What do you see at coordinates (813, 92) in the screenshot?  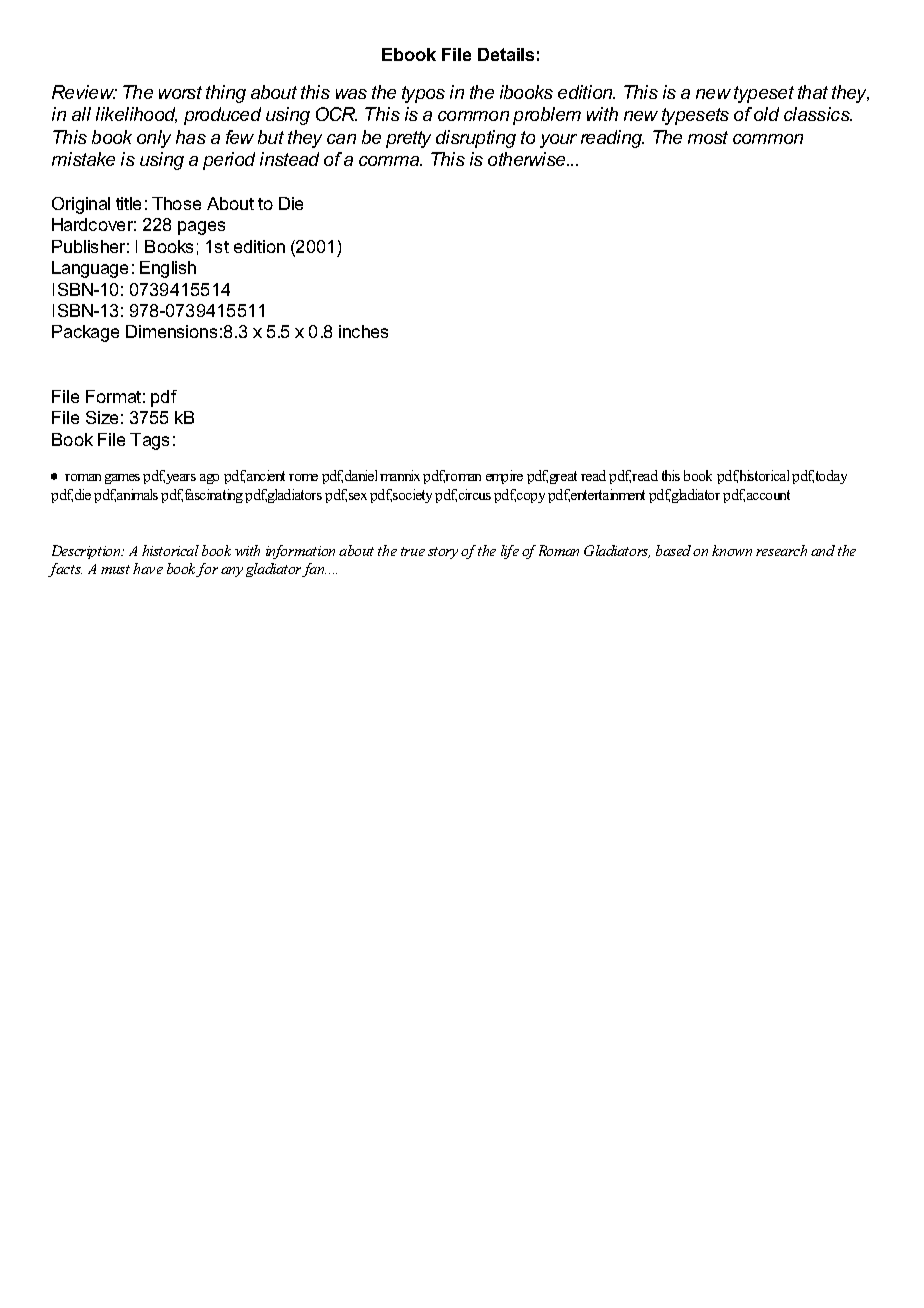 I see `that` at bounding box center [813, 92].
